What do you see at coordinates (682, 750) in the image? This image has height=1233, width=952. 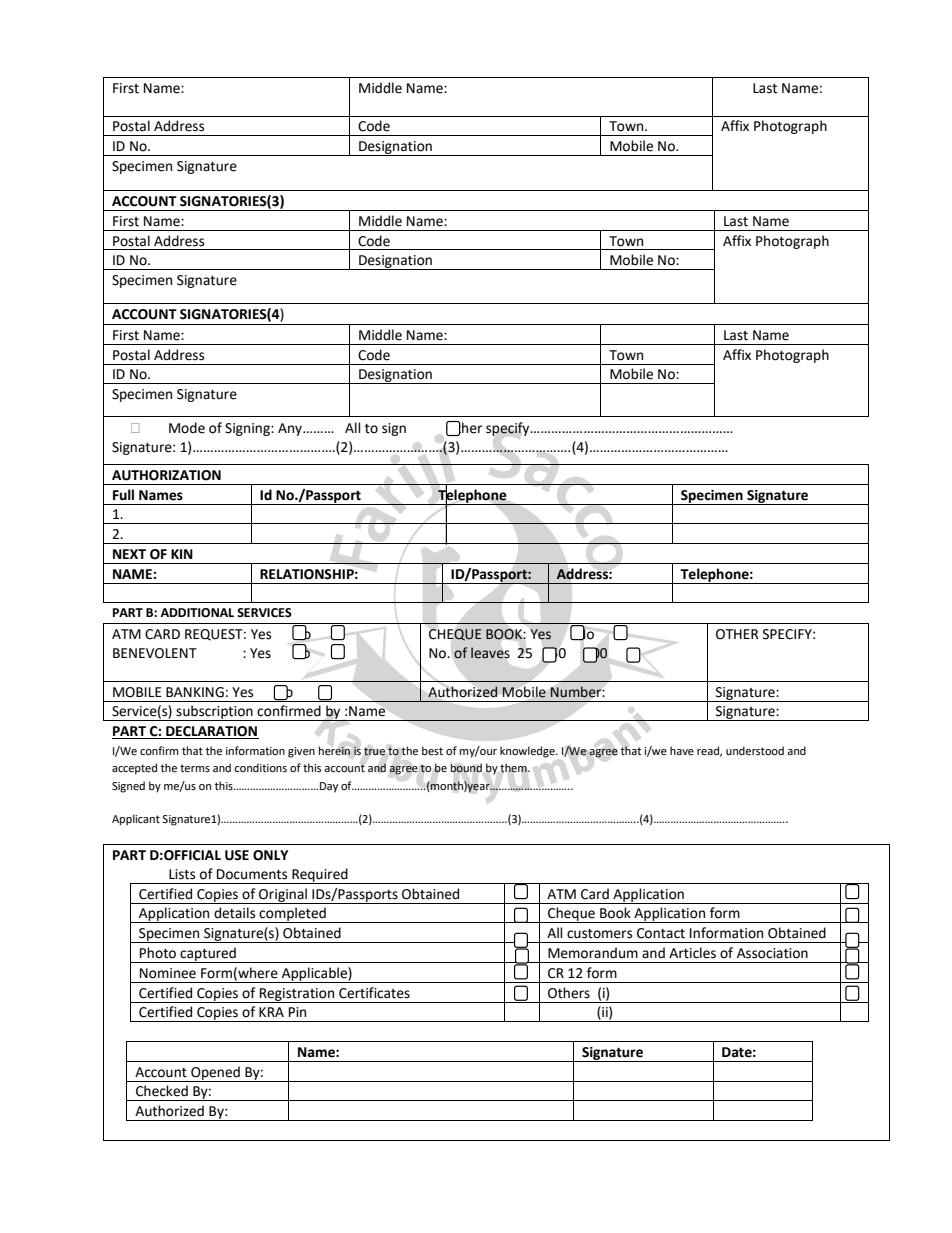 I see `have` at bounding box center [682, 750].
